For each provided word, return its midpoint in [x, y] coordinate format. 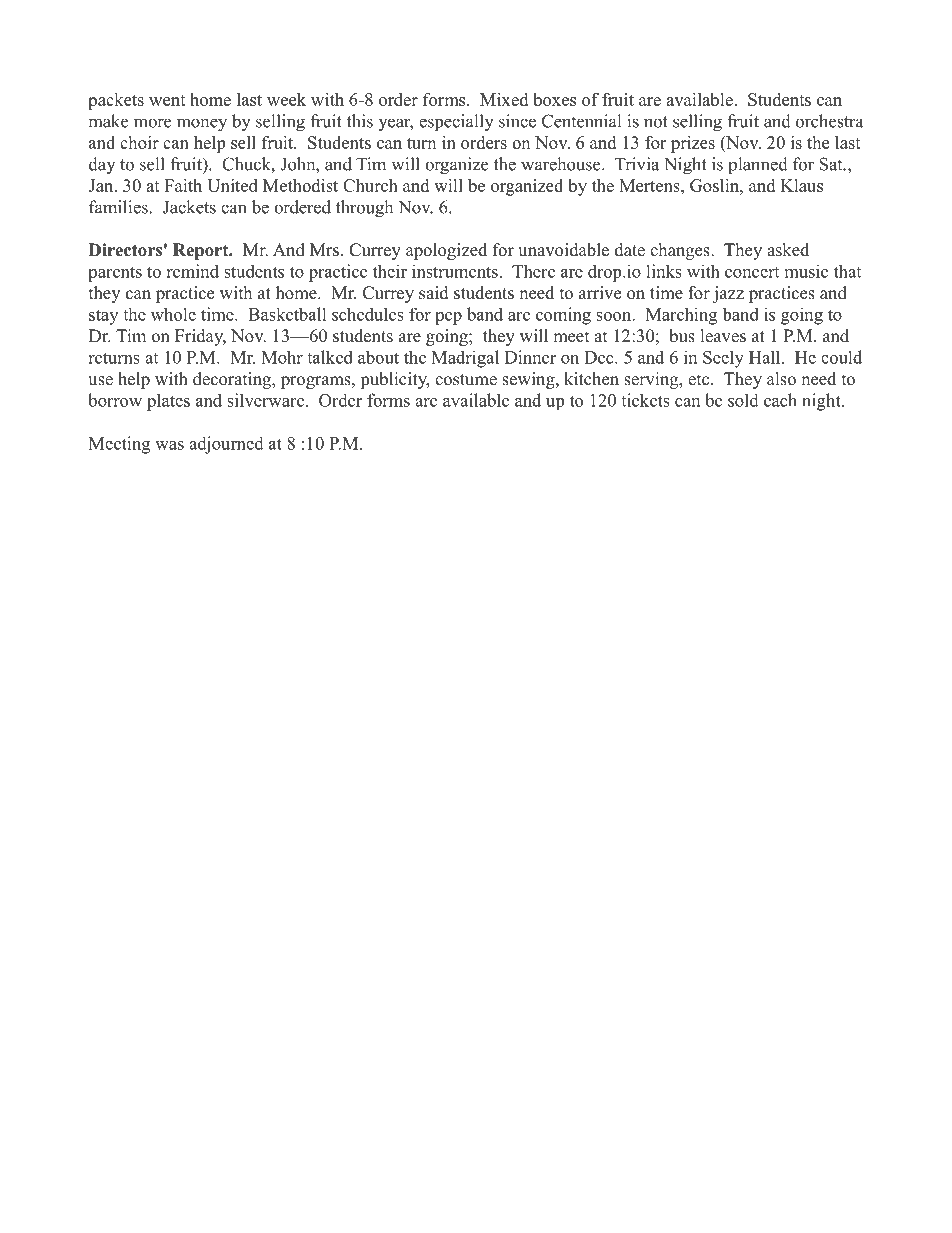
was [169, 445]
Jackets [189, 207]
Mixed [504, 99]
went [167, 100]
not [656, 122]
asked [788, 250]
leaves [723, 336]
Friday [200, 337]
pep [448, 318]
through [364, 209]
